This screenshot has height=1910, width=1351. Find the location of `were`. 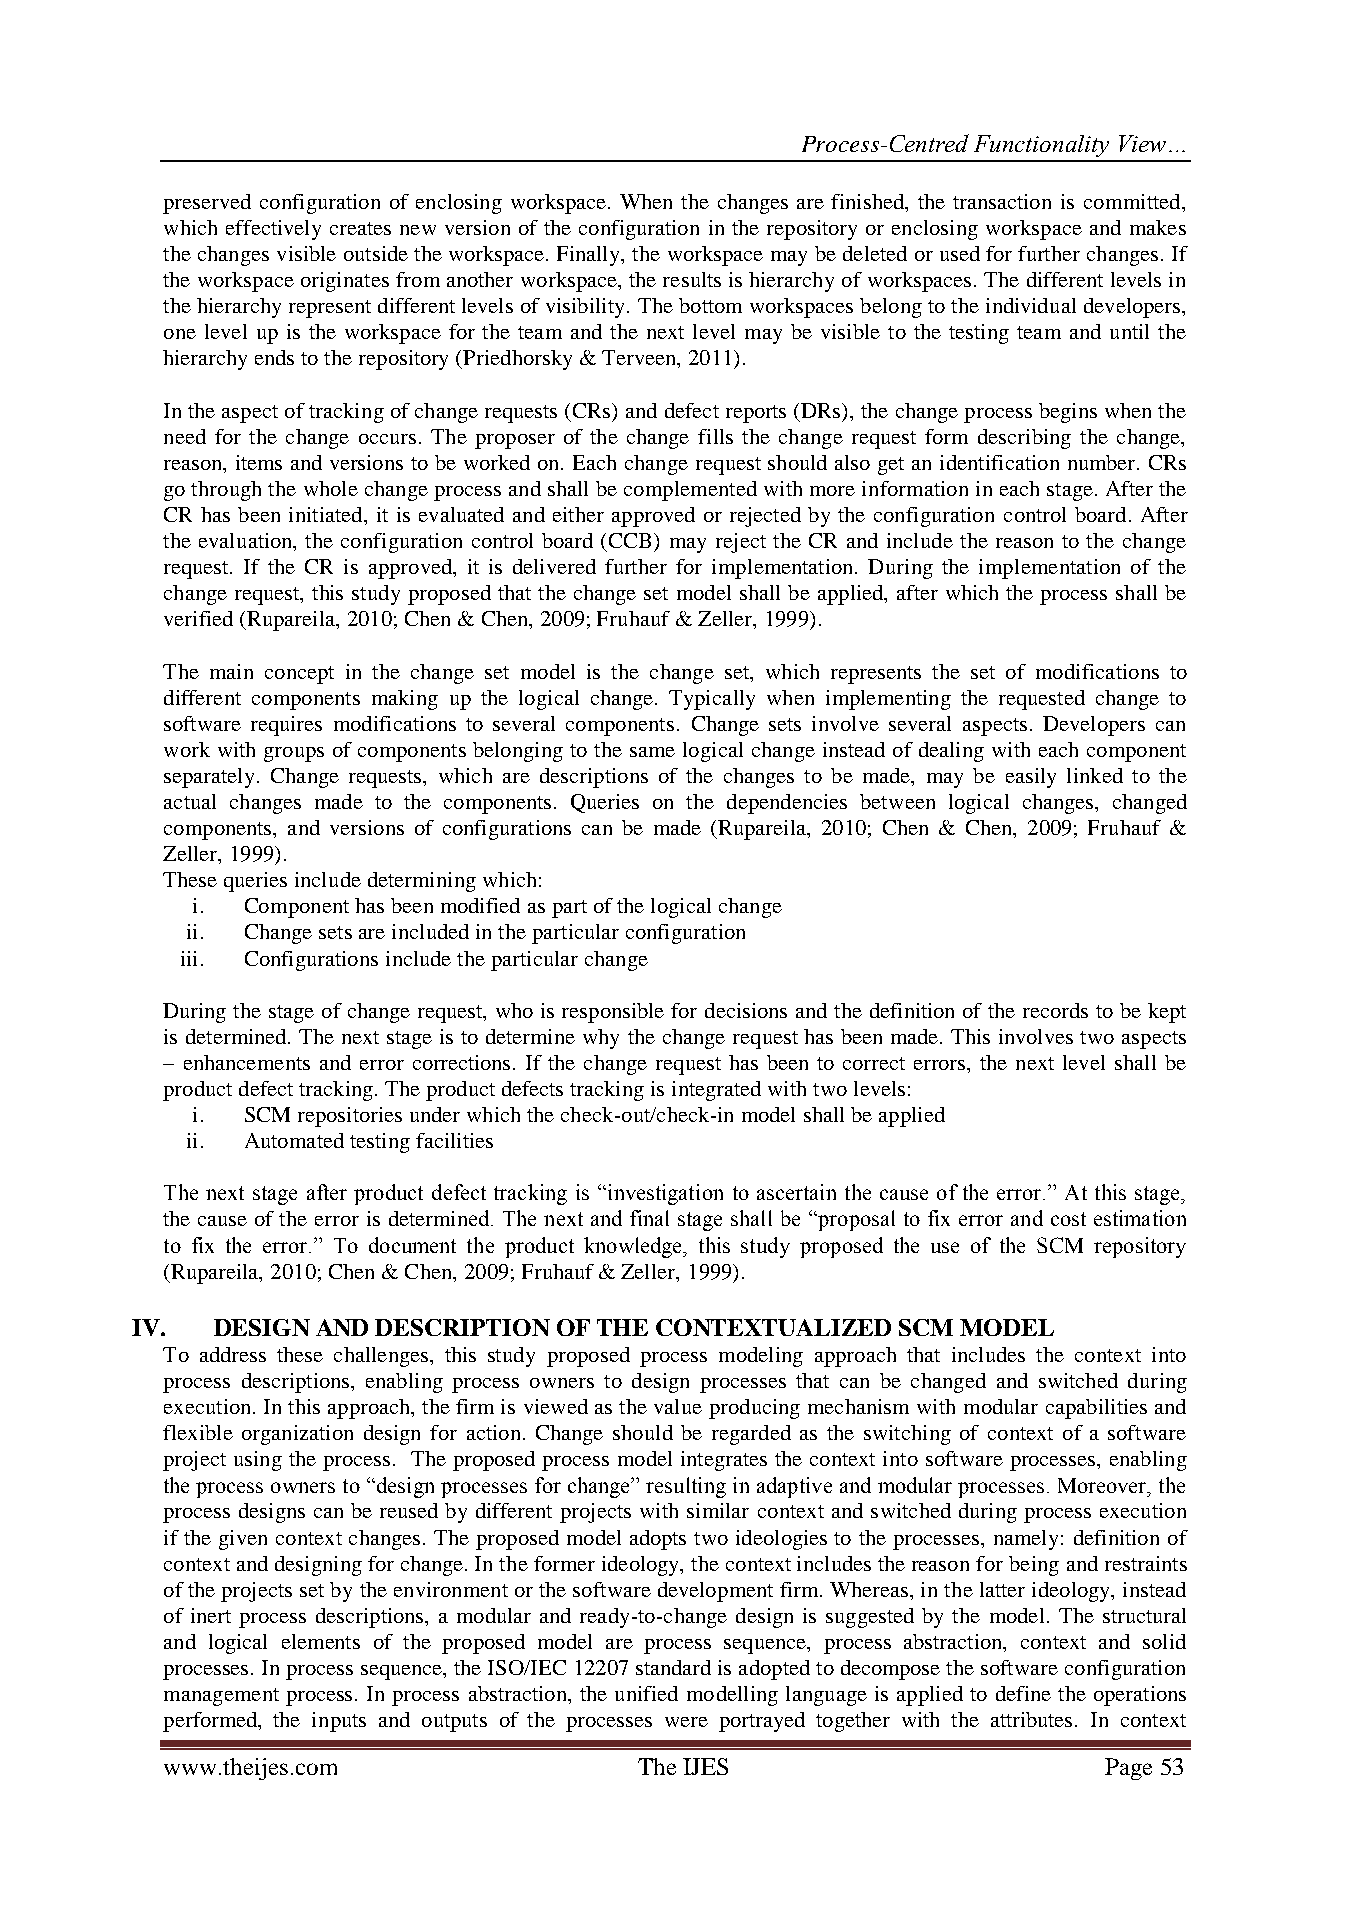

were is located at coordinates (686, 1722).
